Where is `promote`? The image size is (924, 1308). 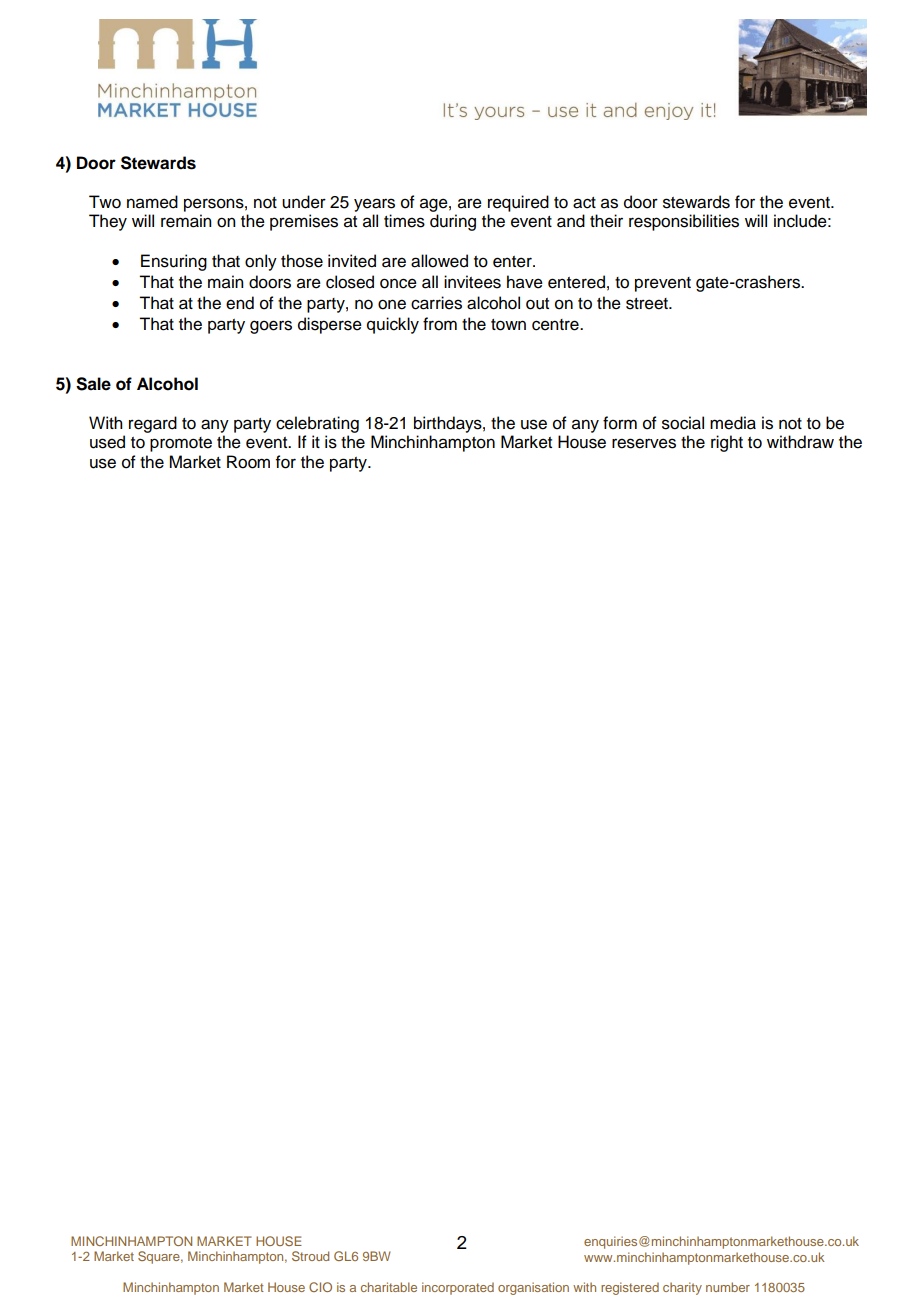 promote is located at coordinates (181, 444).
